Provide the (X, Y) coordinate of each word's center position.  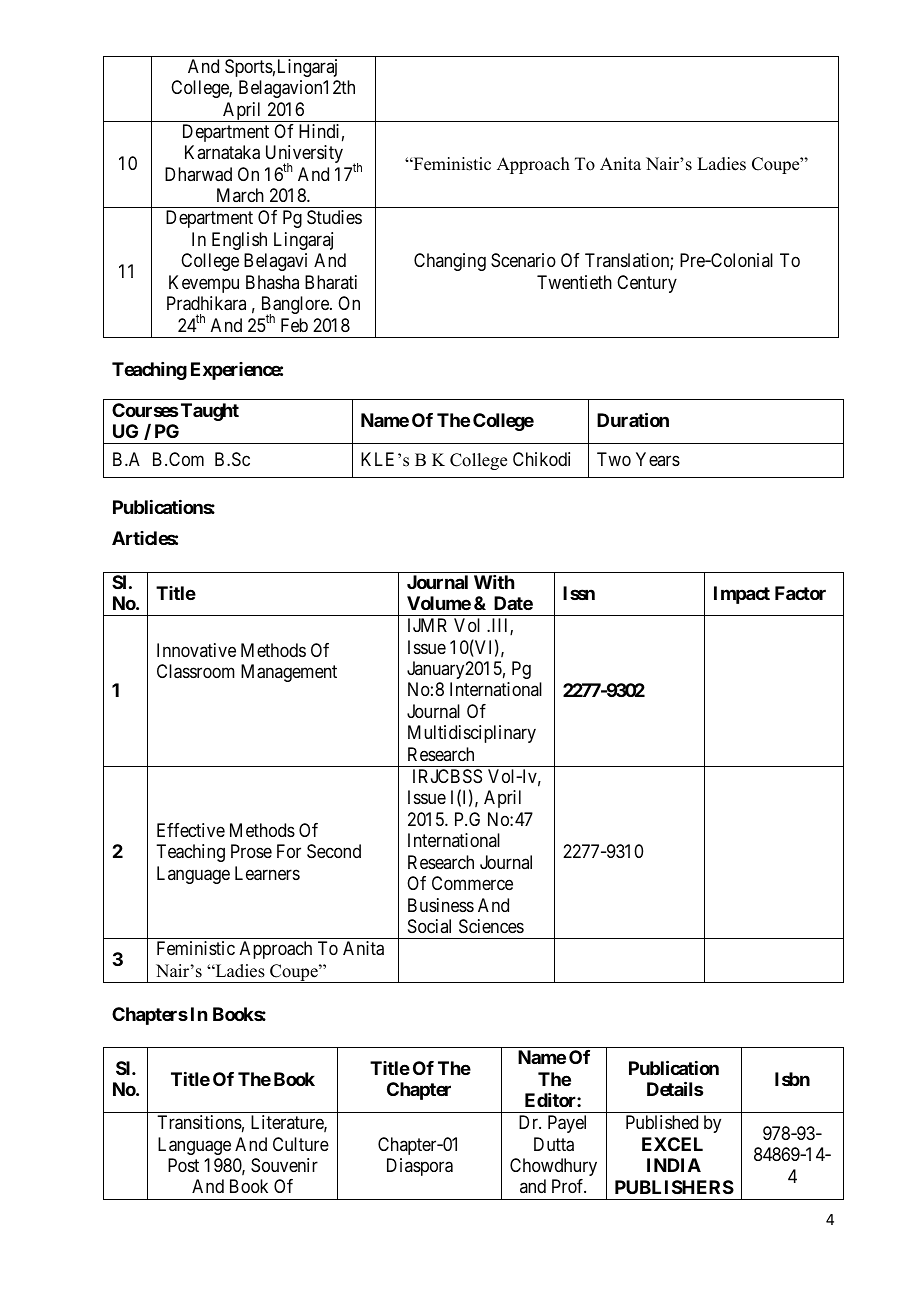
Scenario (523, 260)
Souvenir (284, 1165)
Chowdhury (553, 1167)
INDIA (674, 1165)
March (240, 195)
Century (647, 284)
